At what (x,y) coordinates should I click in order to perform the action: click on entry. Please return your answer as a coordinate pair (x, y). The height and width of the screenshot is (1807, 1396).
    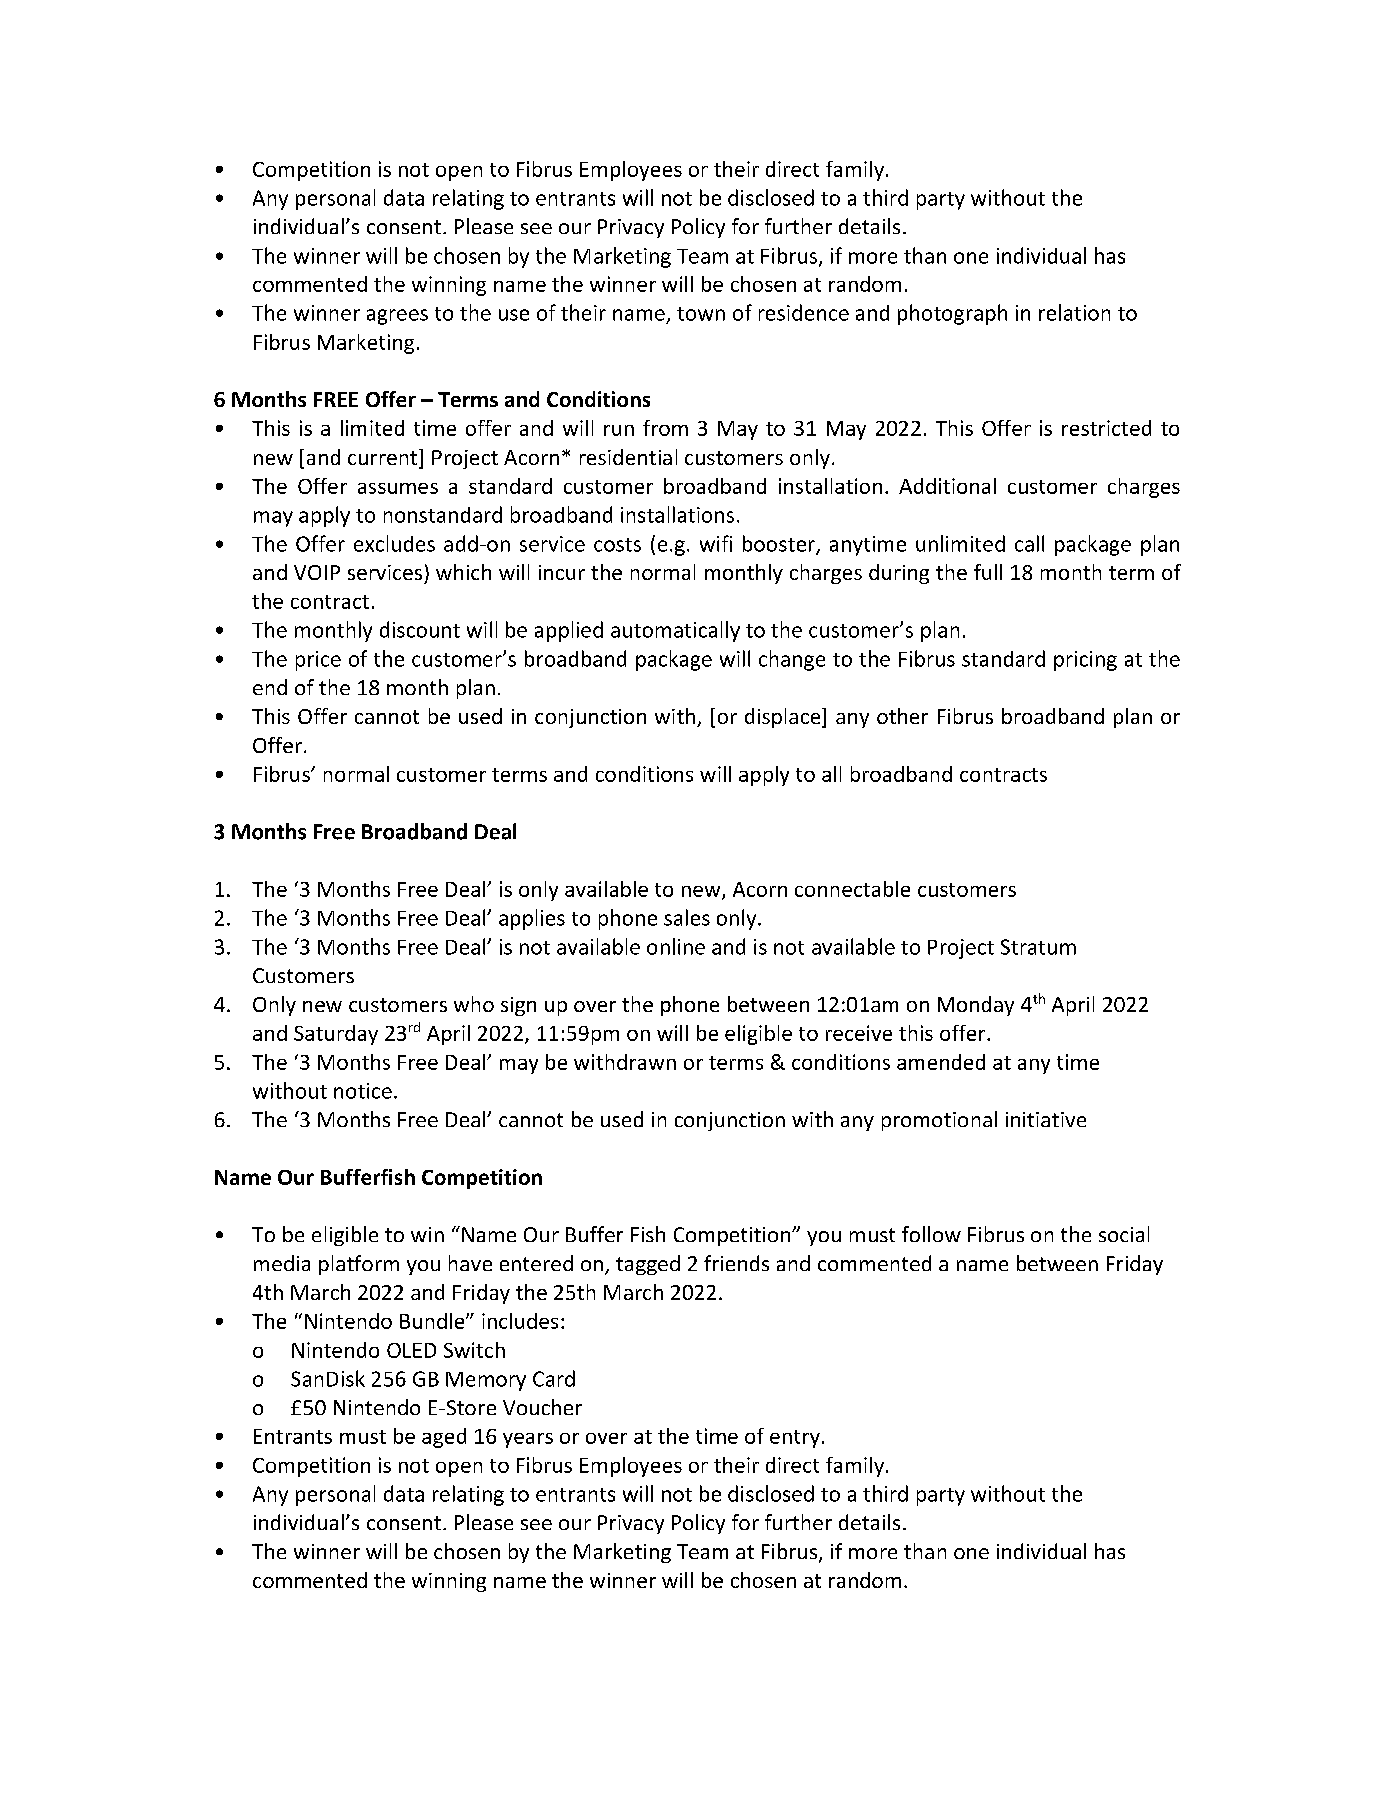
    Looking at the image, I should click on (795, 1439).
